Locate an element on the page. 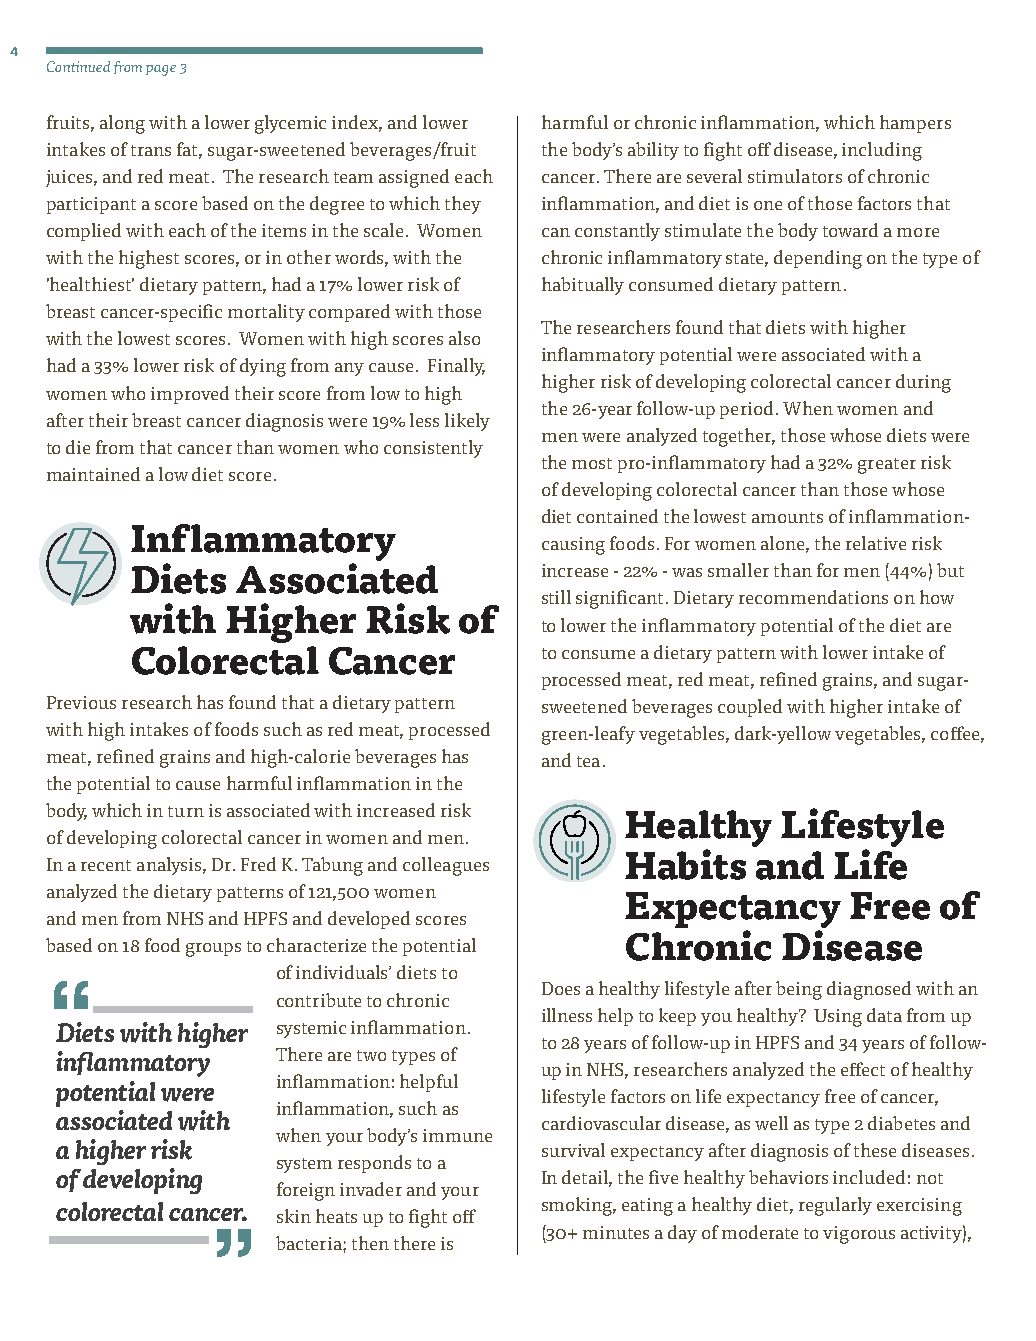 The width and height of the page is (1036, 1341). assigned is located at coordinates (414, 178).
